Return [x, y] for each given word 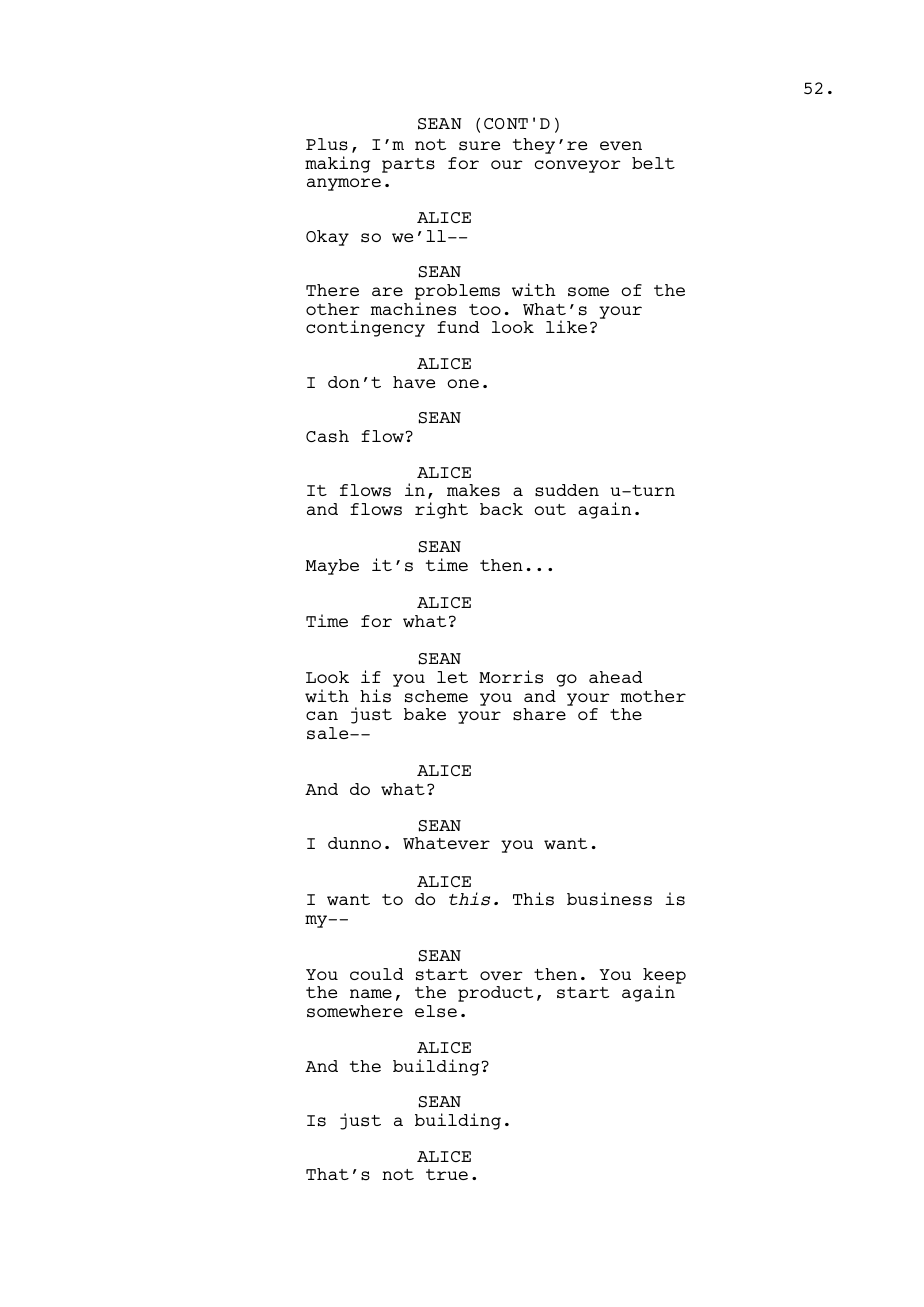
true [447, 1174]
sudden [567, 490]
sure [479, 146]
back [501, 509]
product [495, 994]
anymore [344, 184]
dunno [354, 843]
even [621, 145]
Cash [327, 436]
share [539, 714]
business [609, 899]
